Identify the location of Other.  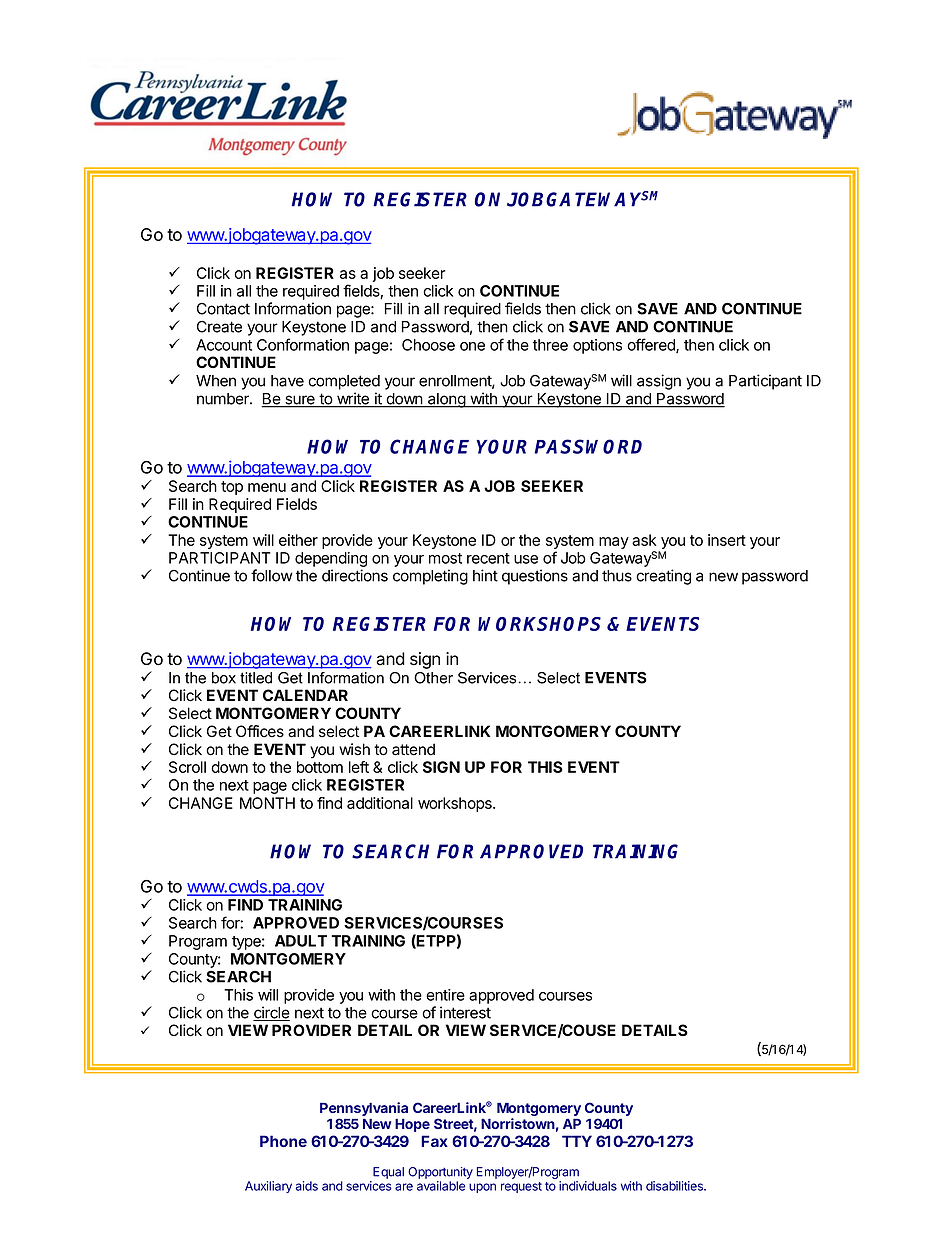
(433, 678).
